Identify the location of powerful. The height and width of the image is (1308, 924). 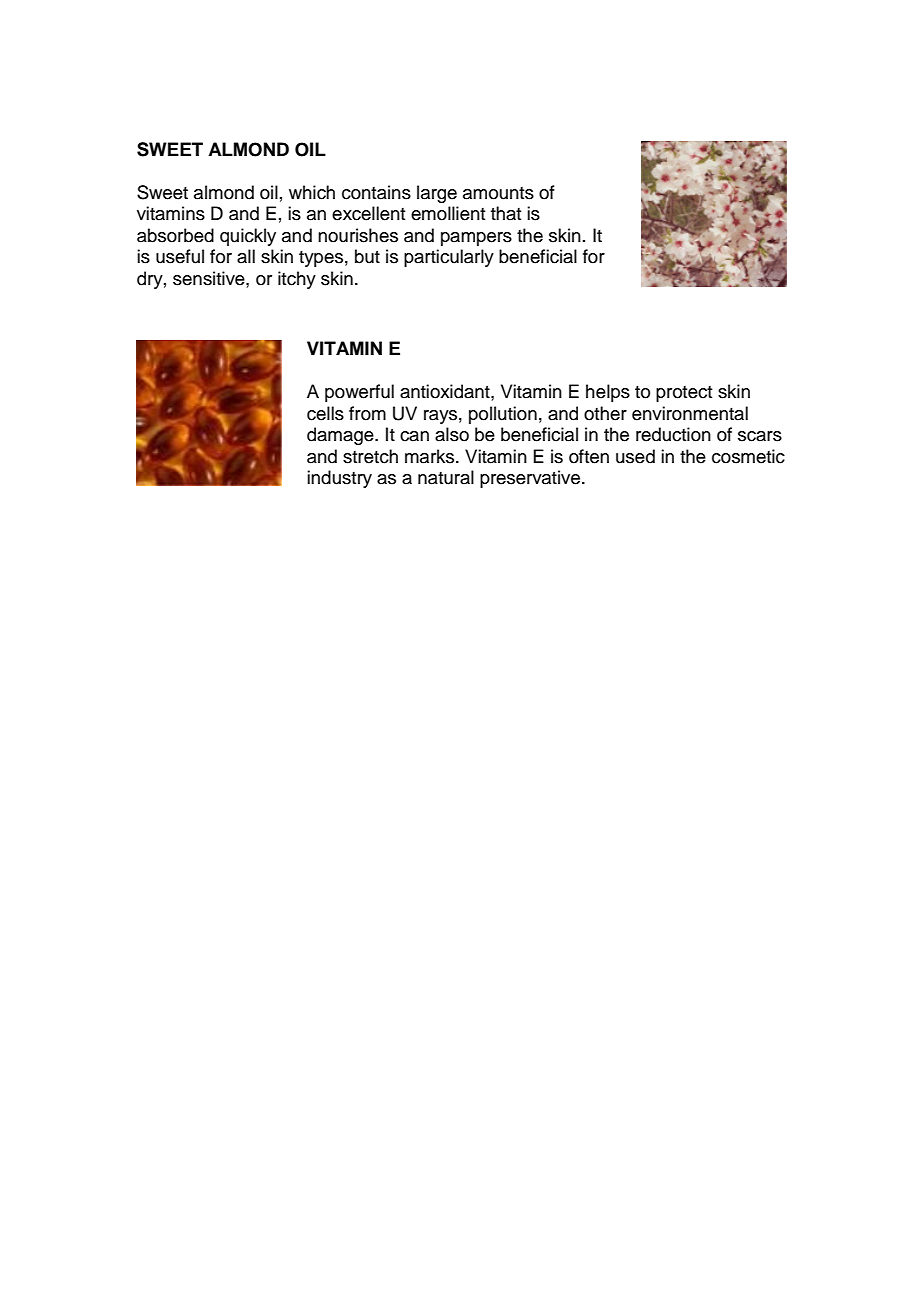
(359, 393).
